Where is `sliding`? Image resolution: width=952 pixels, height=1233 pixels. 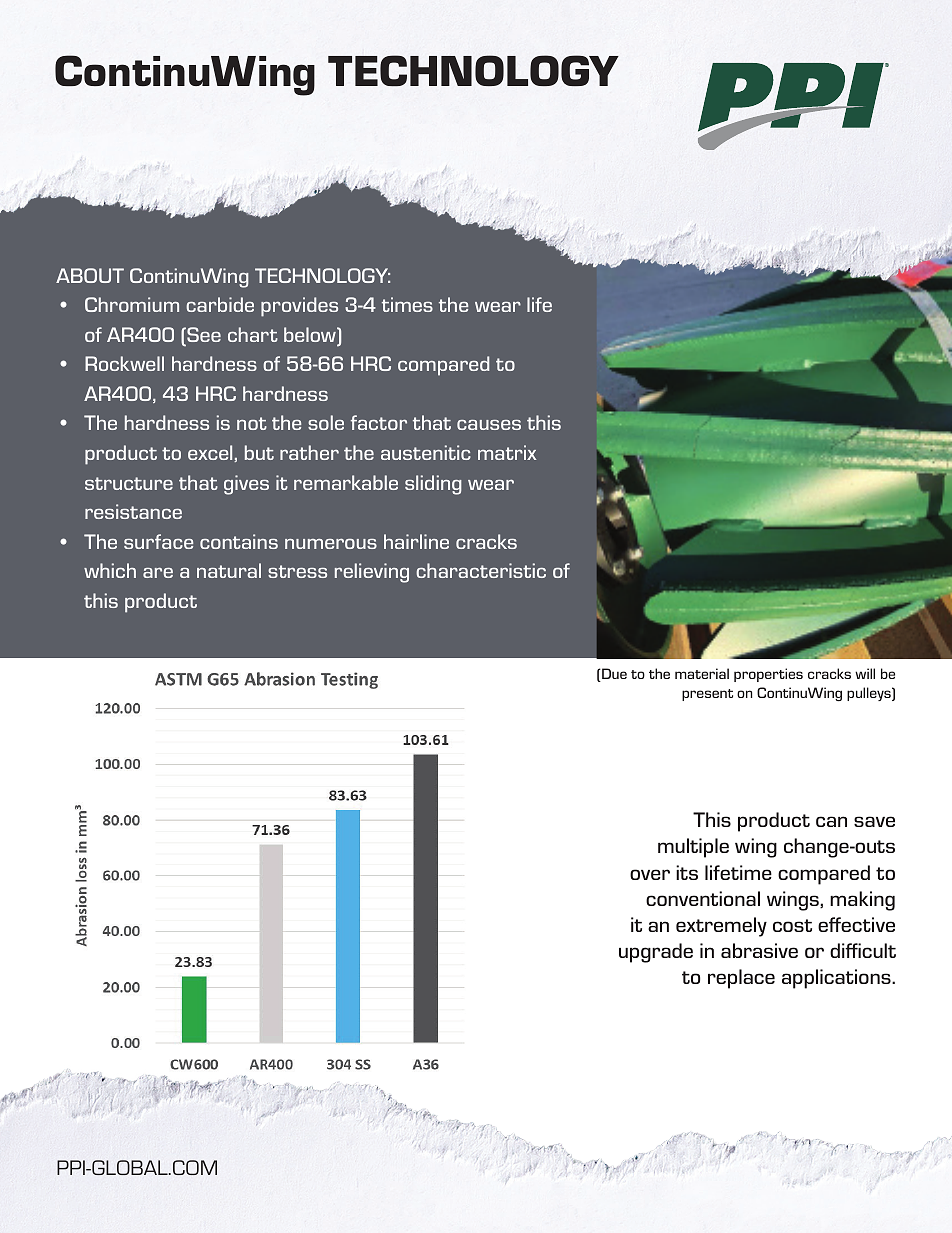
sliding is located at coordinates (433, 485).
